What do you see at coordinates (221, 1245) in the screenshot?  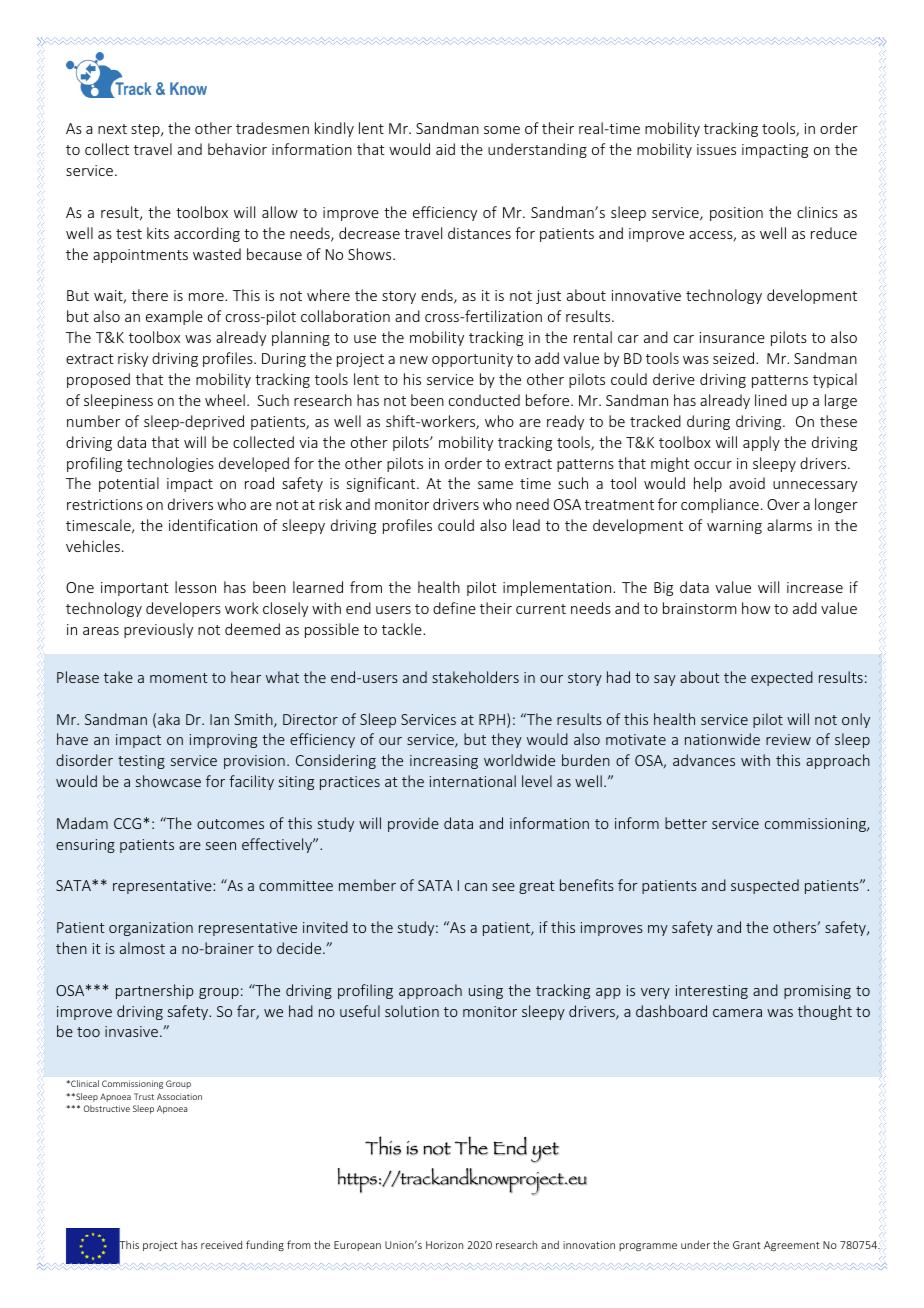 I see `received` at bounding box center [221, 1245].
